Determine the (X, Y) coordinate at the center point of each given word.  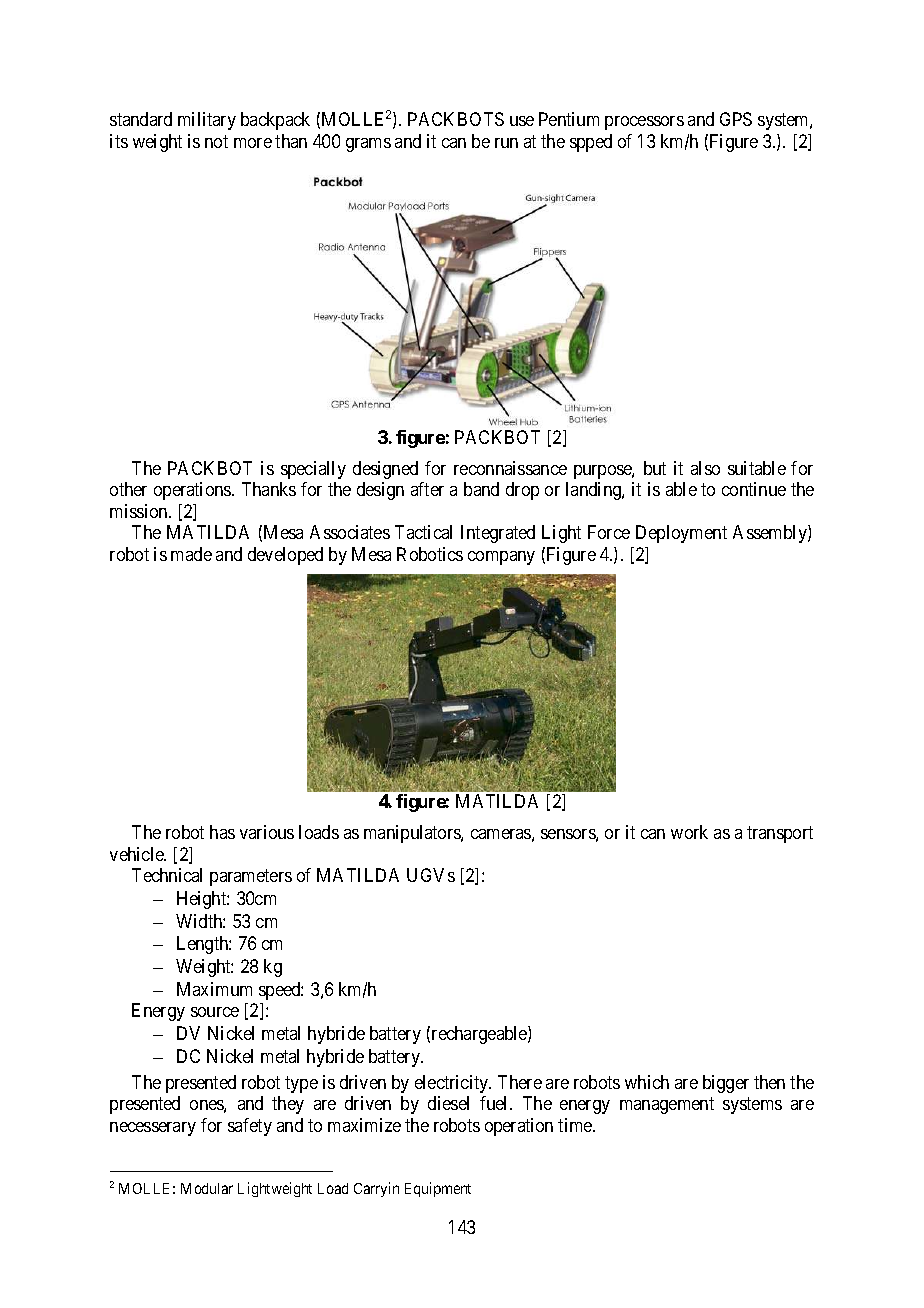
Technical (167, 875)
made (191, 554)
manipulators (413, 834)
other (128, 489)
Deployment (681, 534)
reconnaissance (510, 468)
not (216, 141)
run (506, 143)
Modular (207, 1188)
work (689, 832)
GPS (736, 119)
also (705, 468)
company (501, 558)
